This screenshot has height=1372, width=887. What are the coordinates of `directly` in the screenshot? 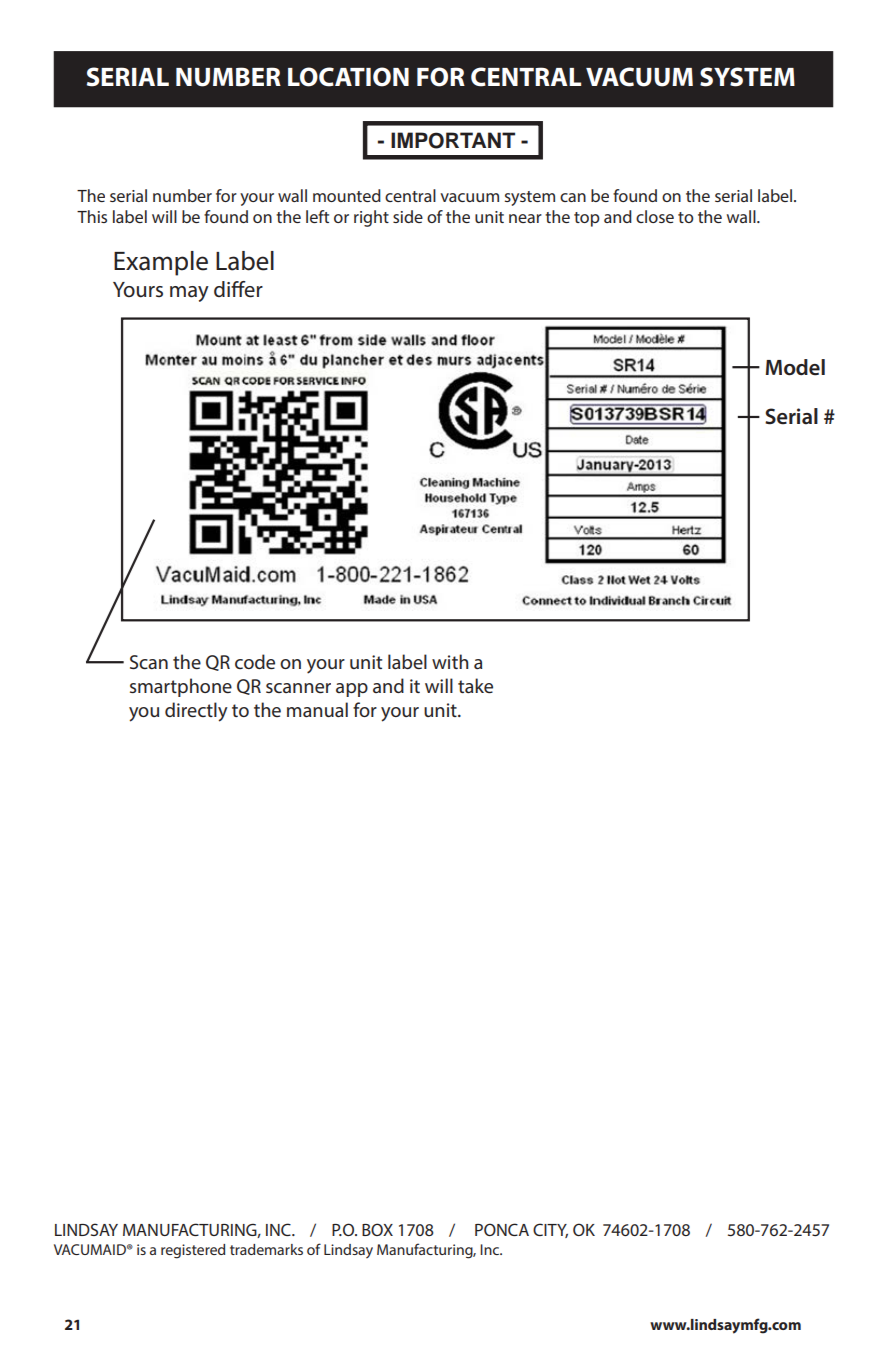 It's located at (196, 712).
